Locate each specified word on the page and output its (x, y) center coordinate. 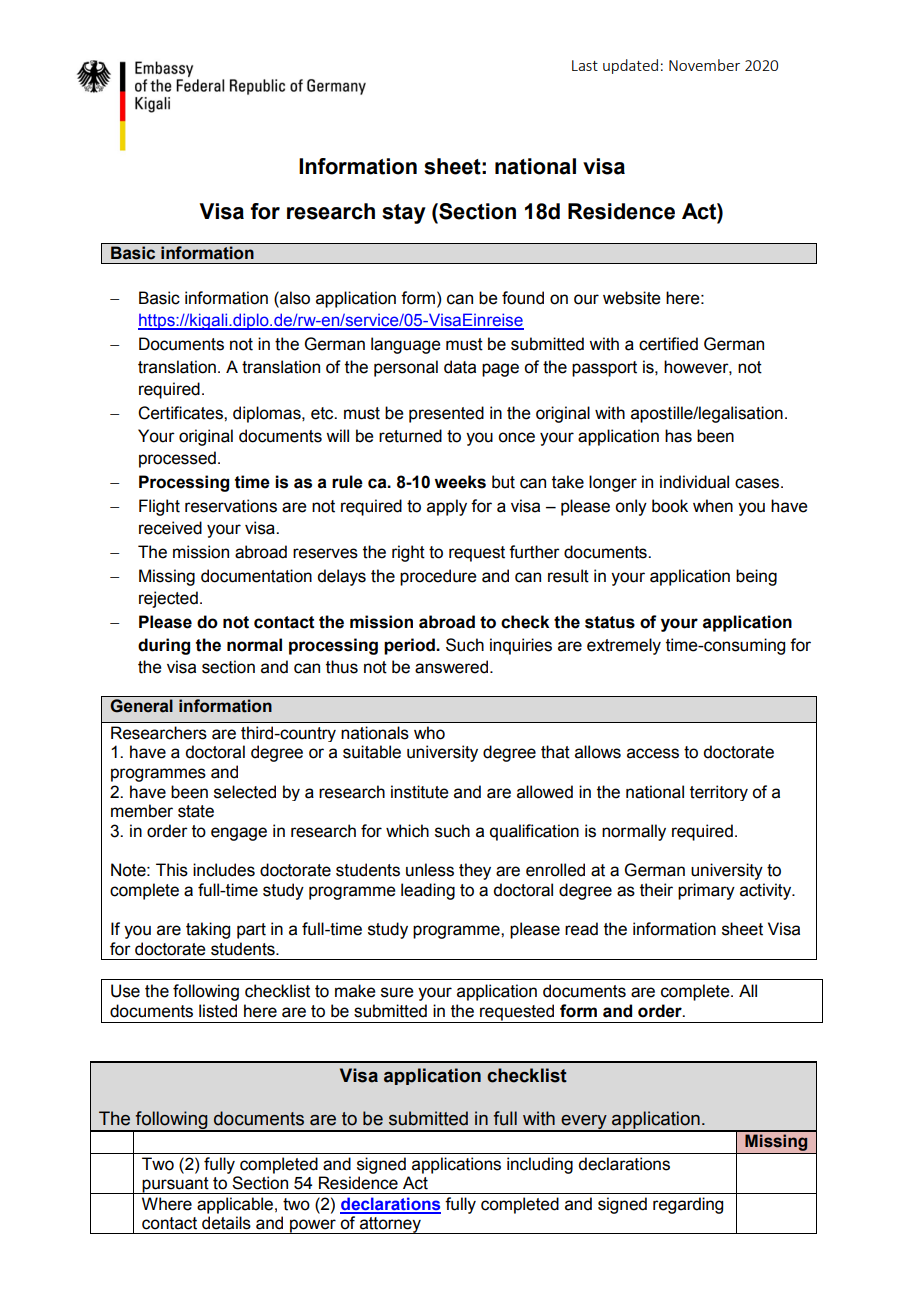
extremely (624, 646)
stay (404, 214)
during (164, 646)
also (294, 298)
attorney (390, 1225)
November (704, 65)
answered (453, 667)
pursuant (176, 1185)
